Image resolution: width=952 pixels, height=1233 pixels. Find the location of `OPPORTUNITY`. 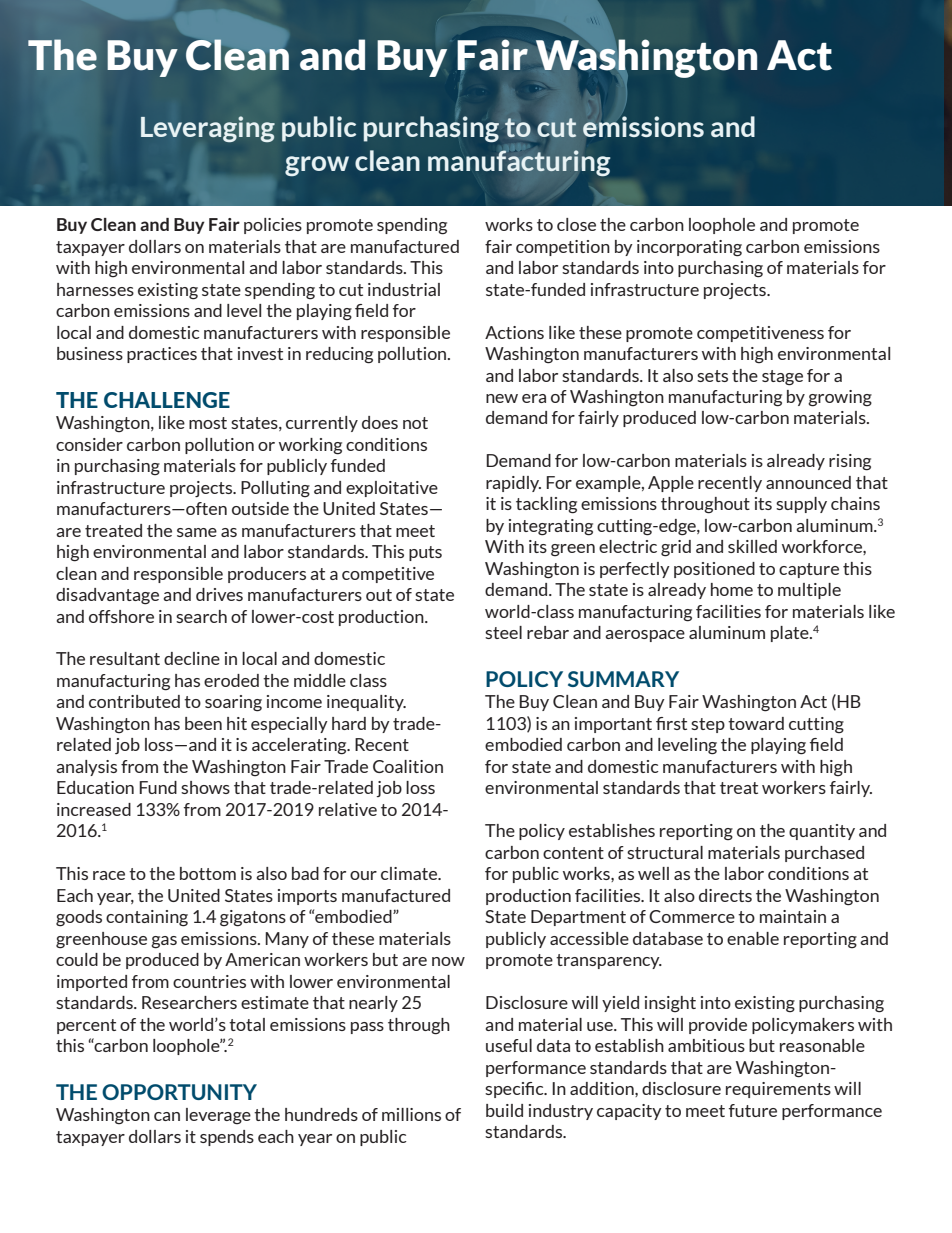

OPPORTUNITY is located at coordinates (179, 1092).
